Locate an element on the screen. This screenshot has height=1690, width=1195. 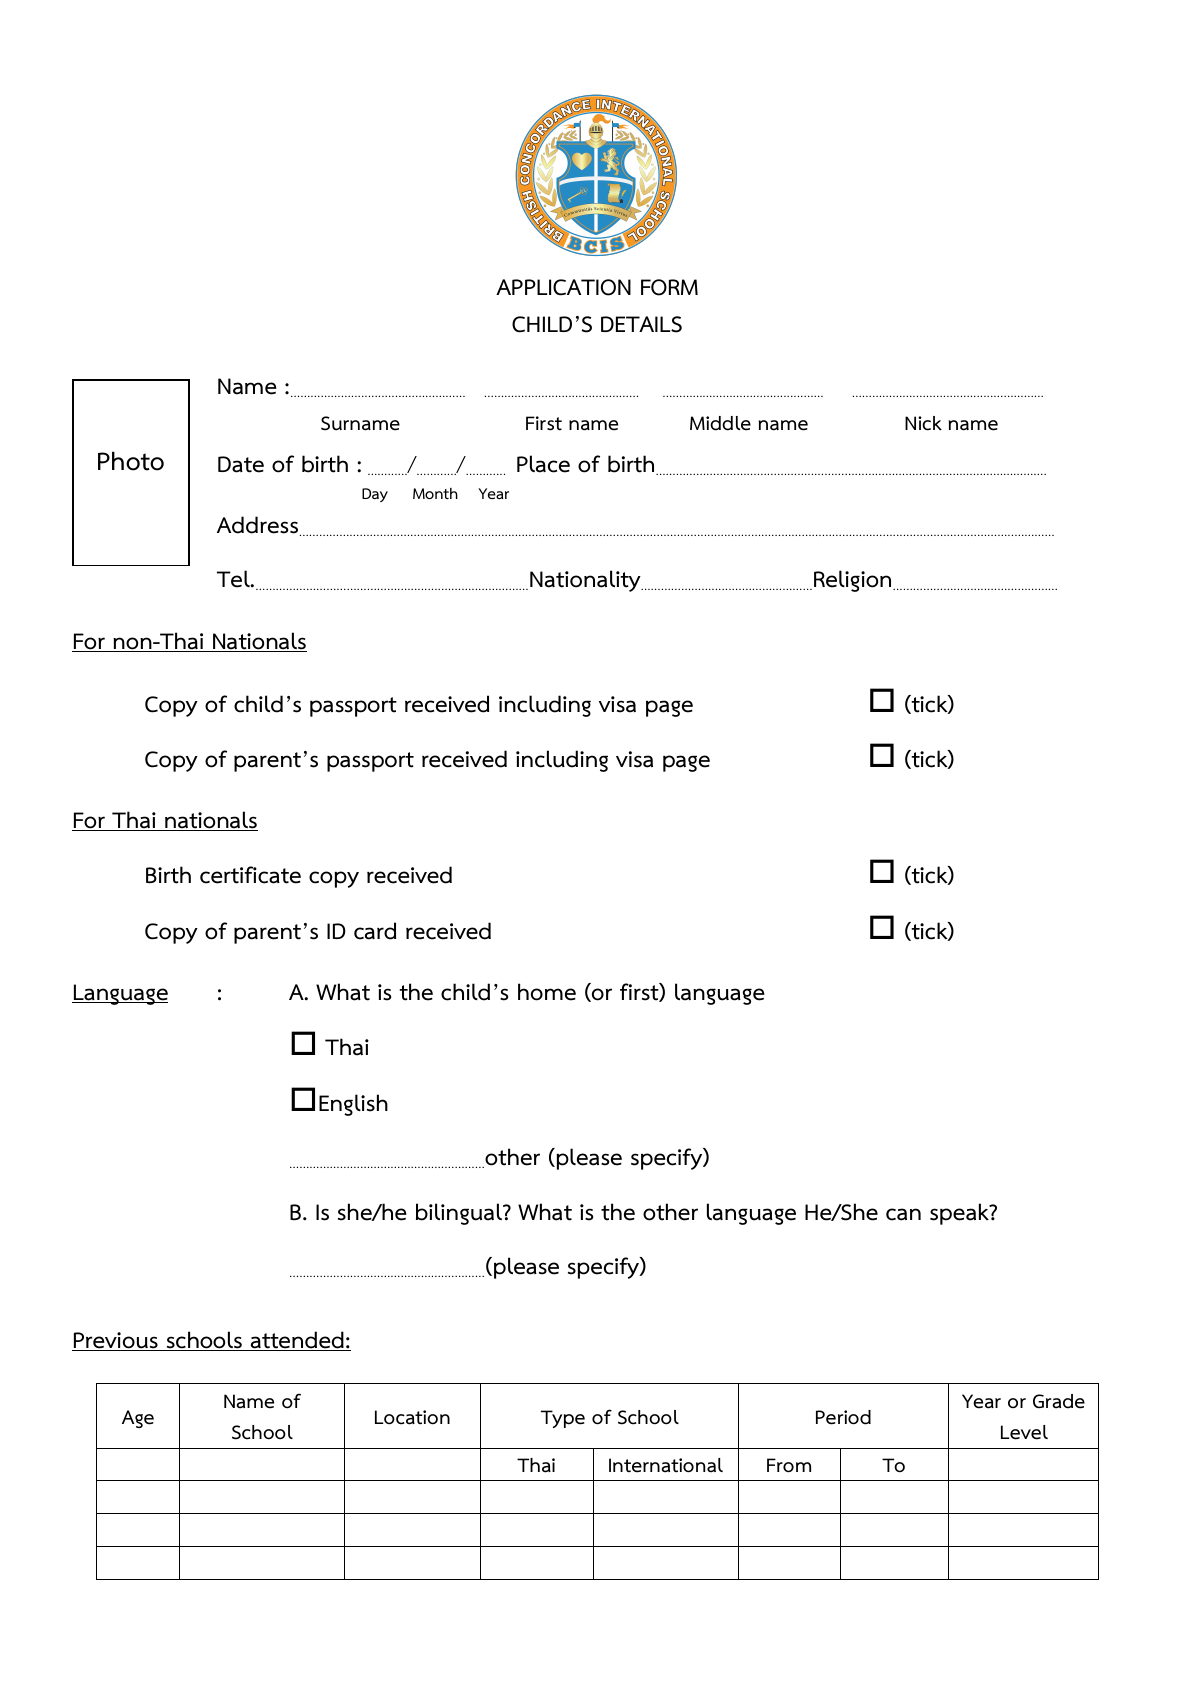
Middle is located at coordinates (720, 423).
